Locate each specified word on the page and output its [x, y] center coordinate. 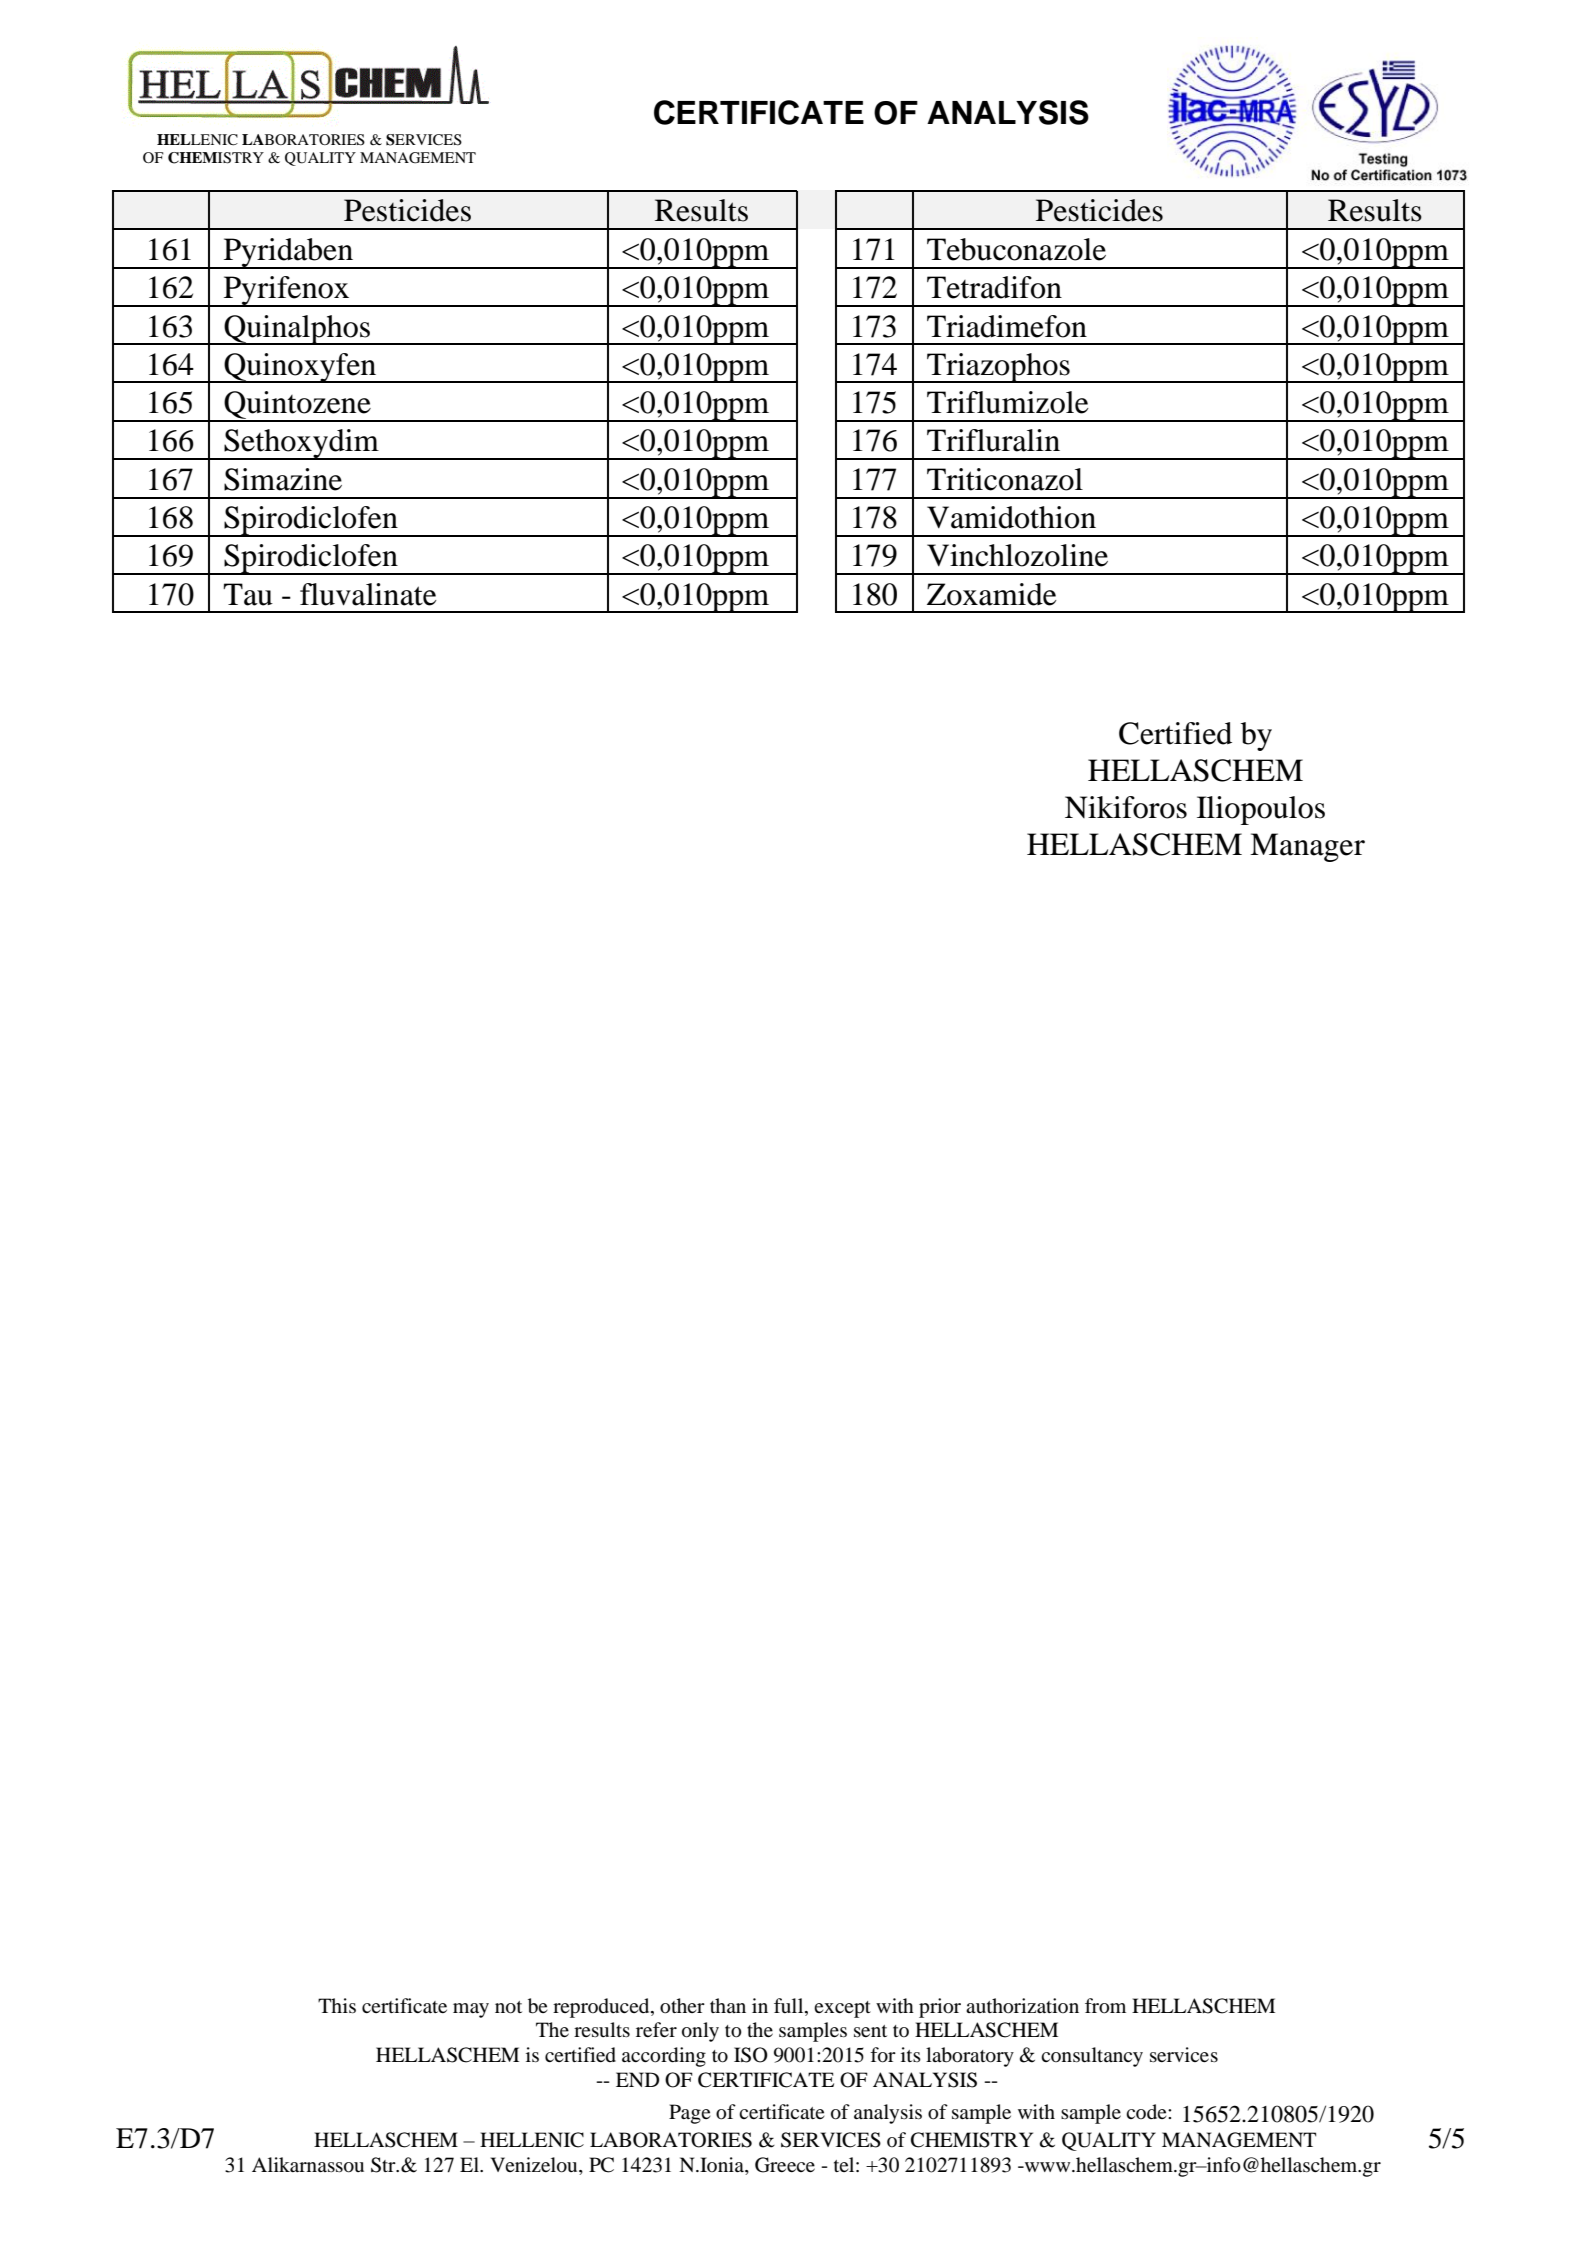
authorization [1022, 2006]
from [1105, 2006]
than [728, 2005]
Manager [1307, 847]
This [337, 2005]
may [471, 2010]
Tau [248, 594]
